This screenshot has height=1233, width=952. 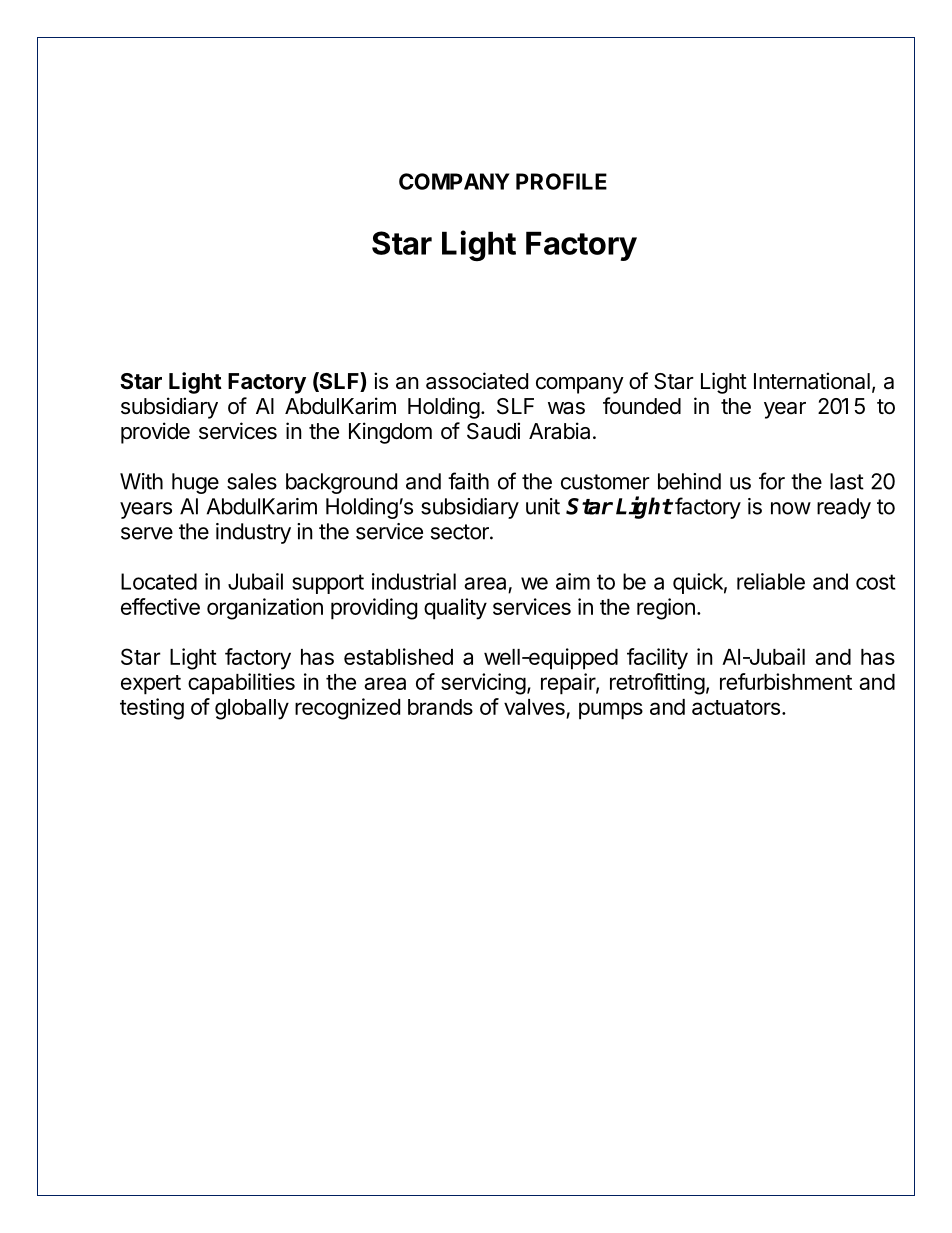 I want to click on Saudi, so click(x=493, y=431).
